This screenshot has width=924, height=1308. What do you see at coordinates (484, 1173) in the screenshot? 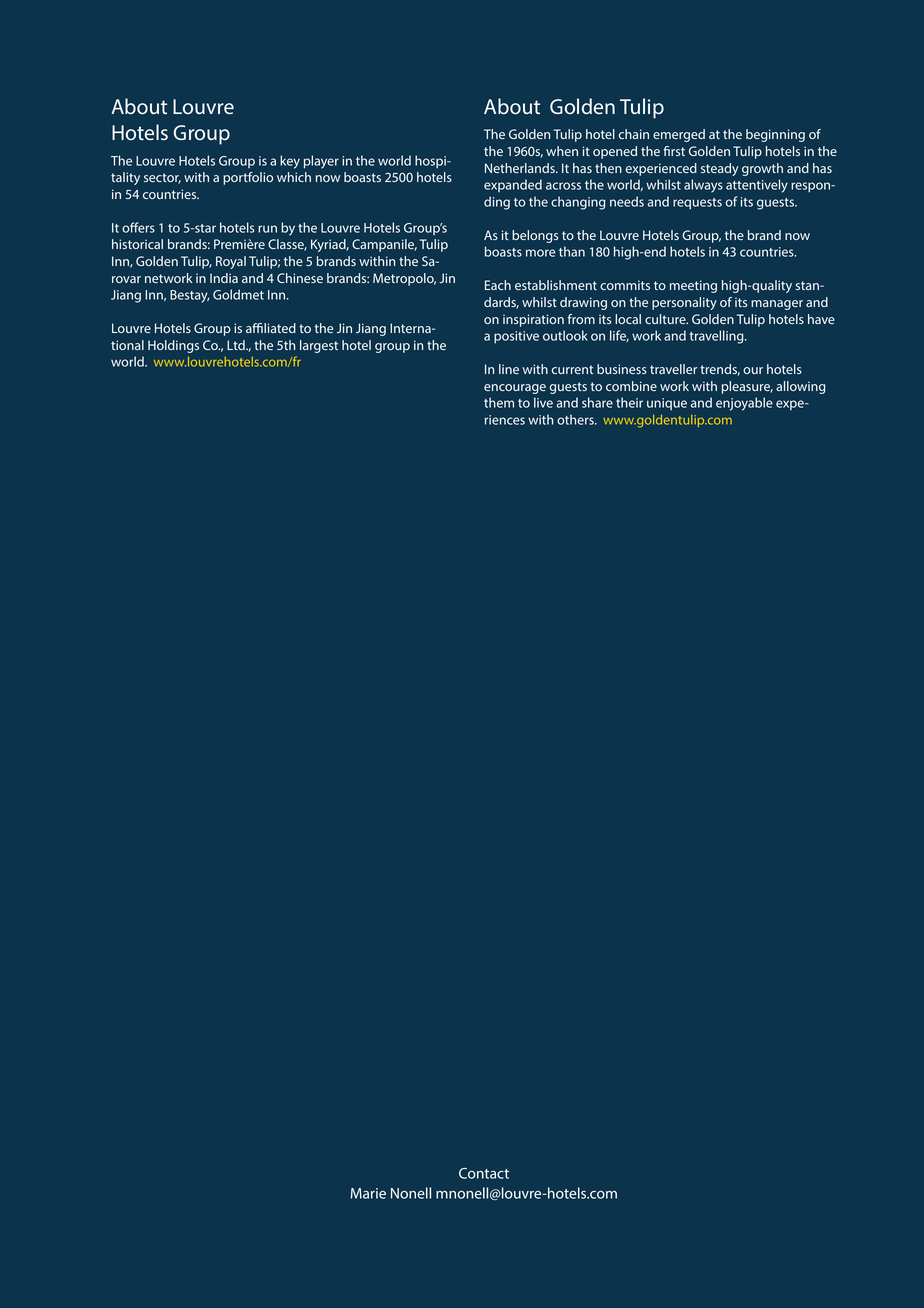
I see `Contact` at bounding box center [484, 1173].
